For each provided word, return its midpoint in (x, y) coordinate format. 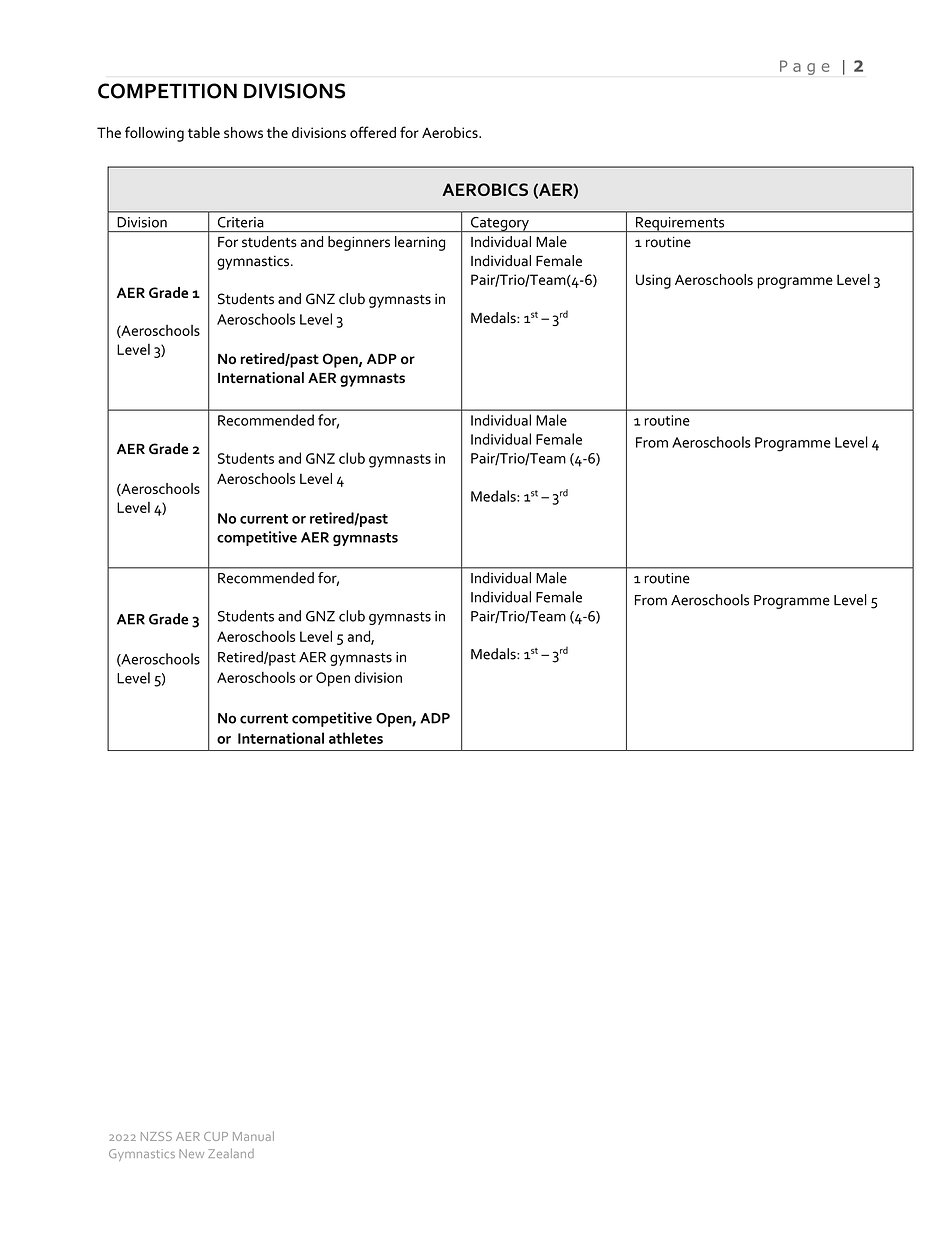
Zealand (231, 1153)
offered (373, 132)
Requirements (680, 224)
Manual (253, 1136)
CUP (216, 1136)
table (204, 132)
